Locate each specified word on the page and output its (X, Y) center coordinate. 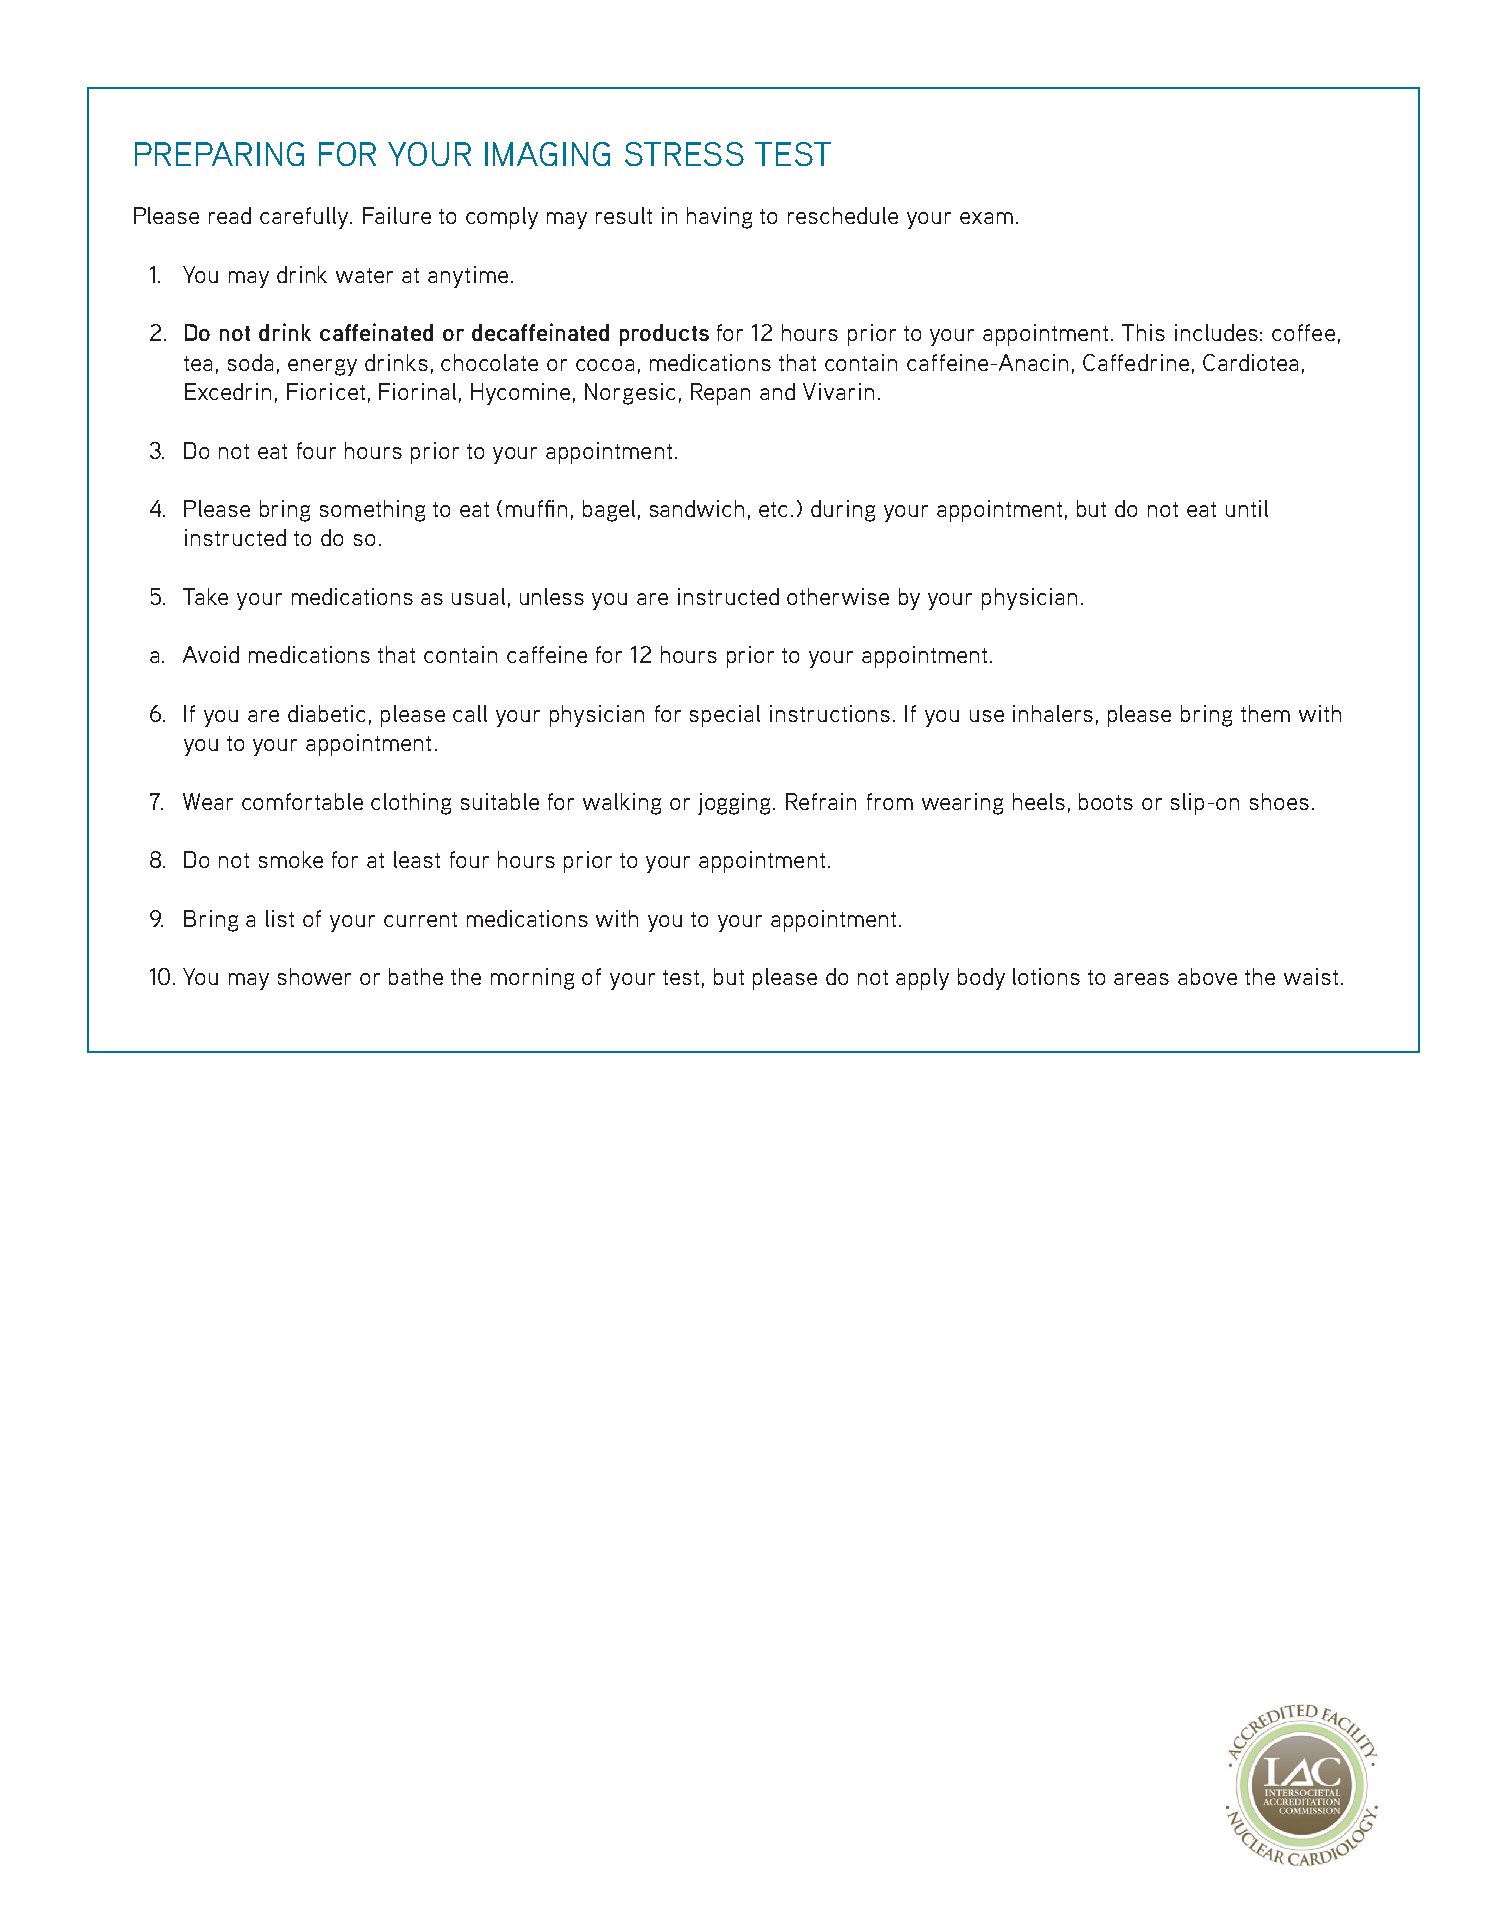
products (664, 335)
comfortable (302, 801)
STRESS (684, 154)
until (1247, 508)
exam (986, 218)
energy (322, 367)
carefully (305, 218)
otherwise (838, 596)
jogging (736, 804)
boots (1106, 801)
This (1143, 332)
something (372, 511)
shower (314, 976)
